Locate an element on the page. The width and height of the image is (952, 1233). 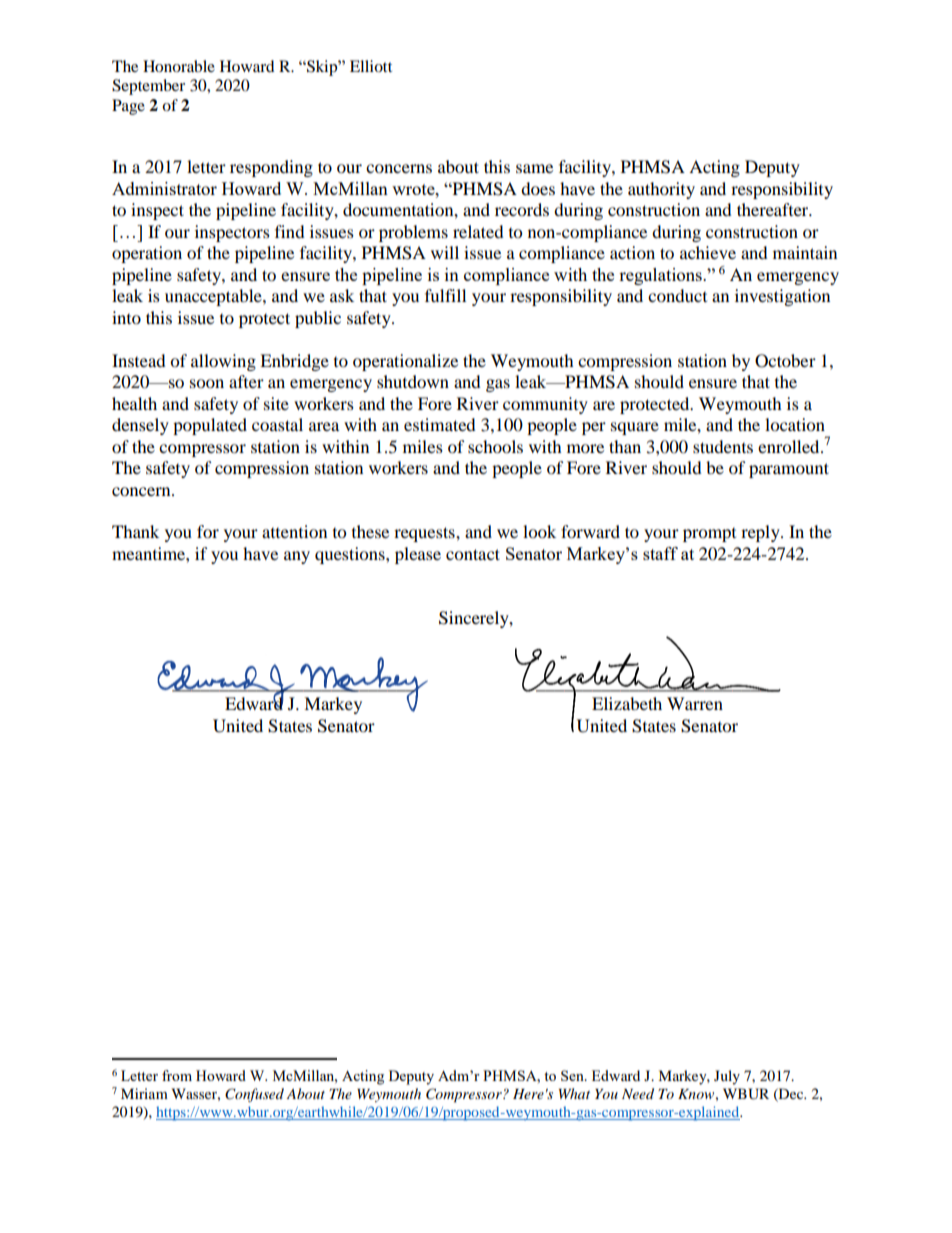
July is located at coordinates (727, 1077).
